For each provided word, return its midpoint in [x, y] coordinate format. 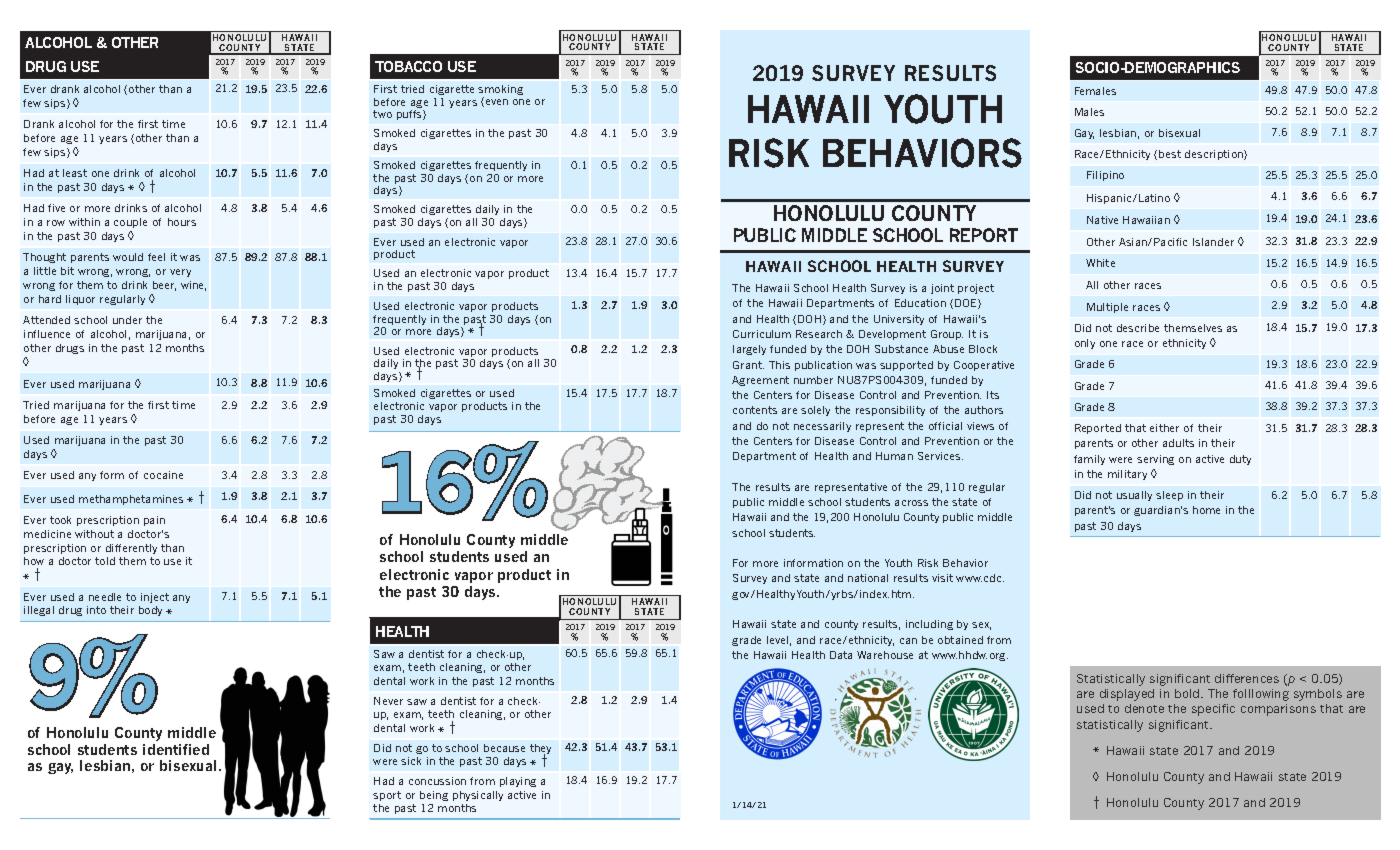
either [1164, 428]
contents [755, 410]
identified [176, 749]
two [382, 114]
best [1170, 154]
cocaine [163, 475]
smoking [500, 92]
